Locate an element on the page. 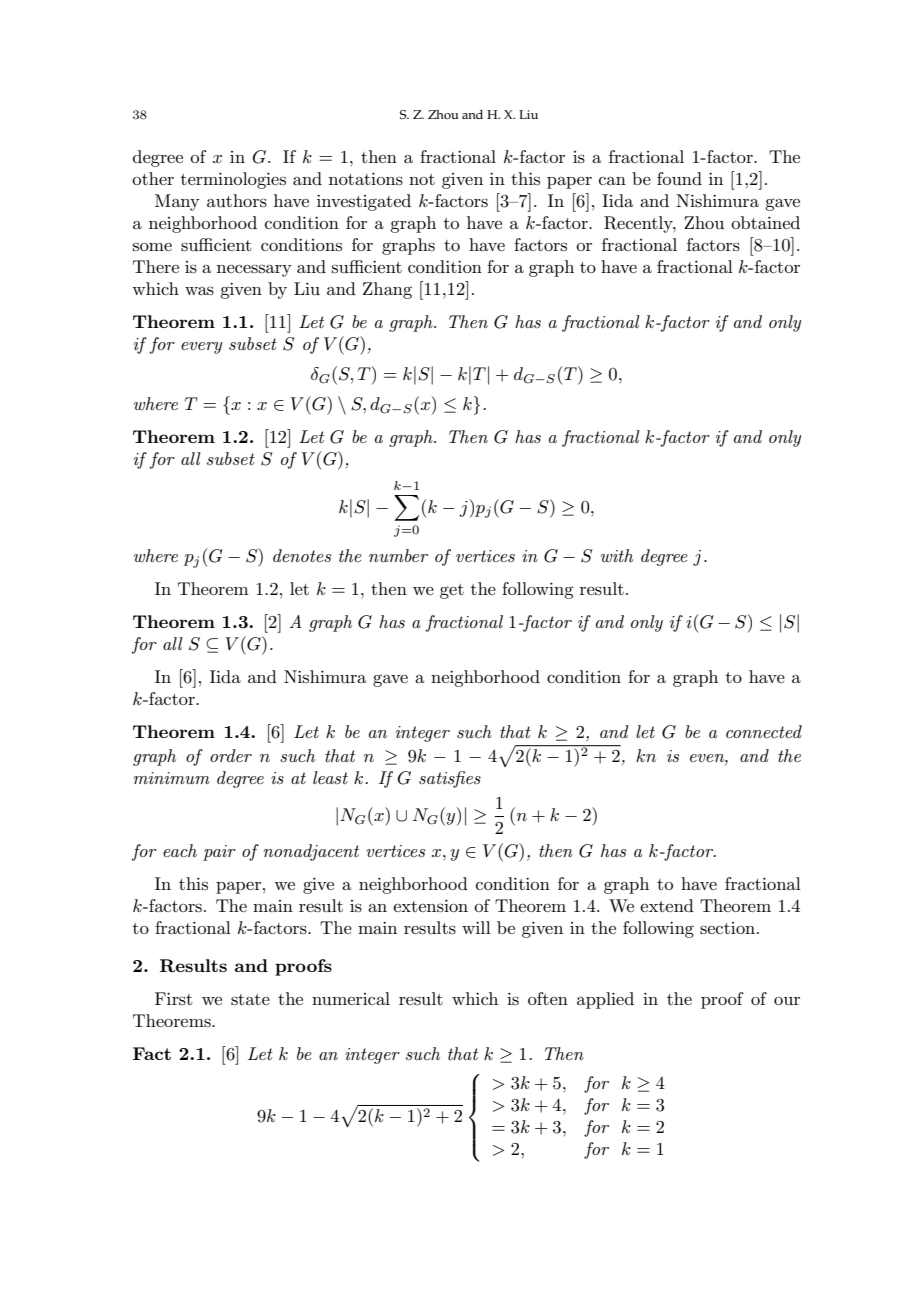  Zhang is located at coordinates (387, 290).
